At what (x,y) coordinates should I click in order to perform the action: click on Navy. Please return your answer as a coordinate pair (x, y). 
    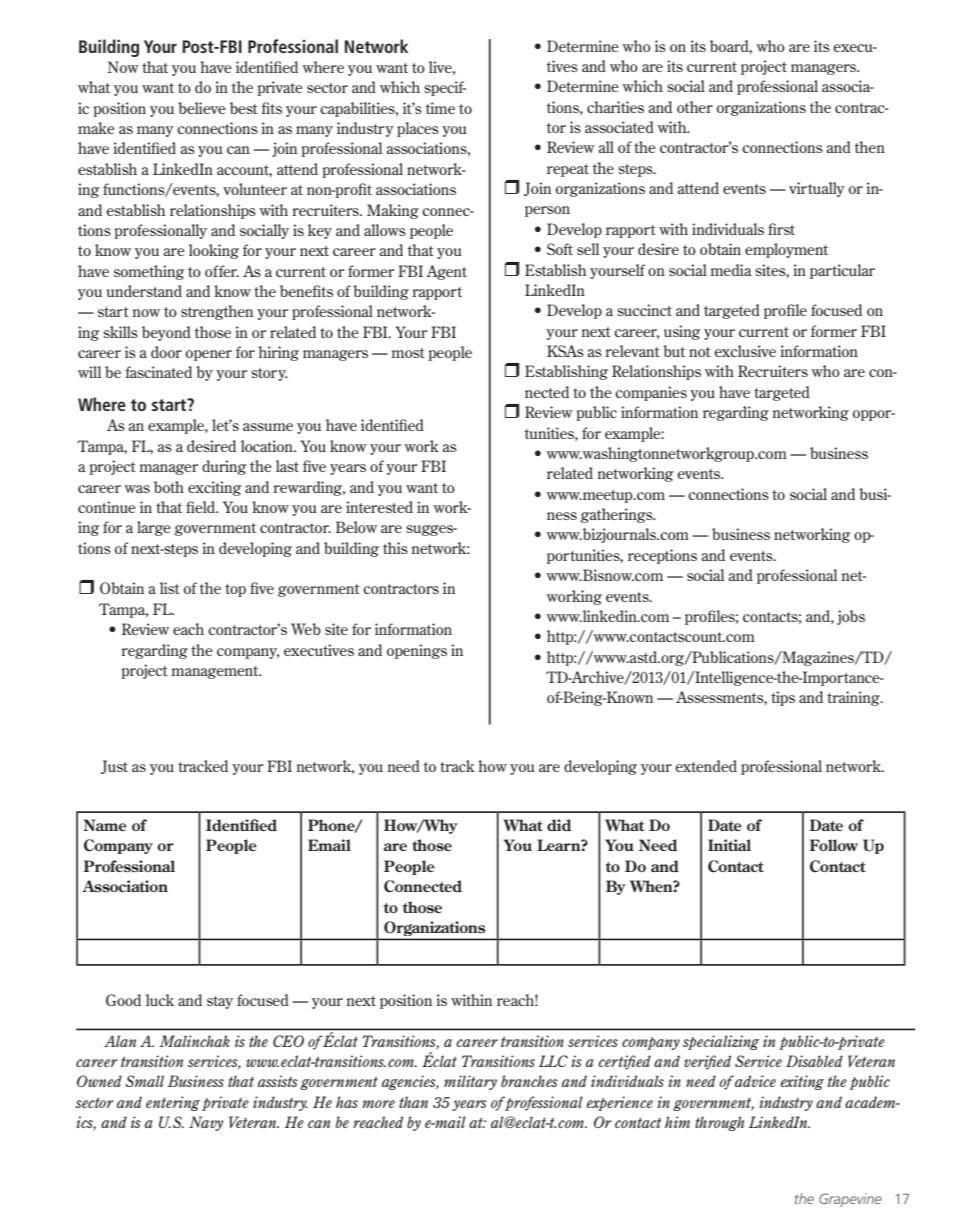
    Looking at the image, I should click on (206, 1123).
